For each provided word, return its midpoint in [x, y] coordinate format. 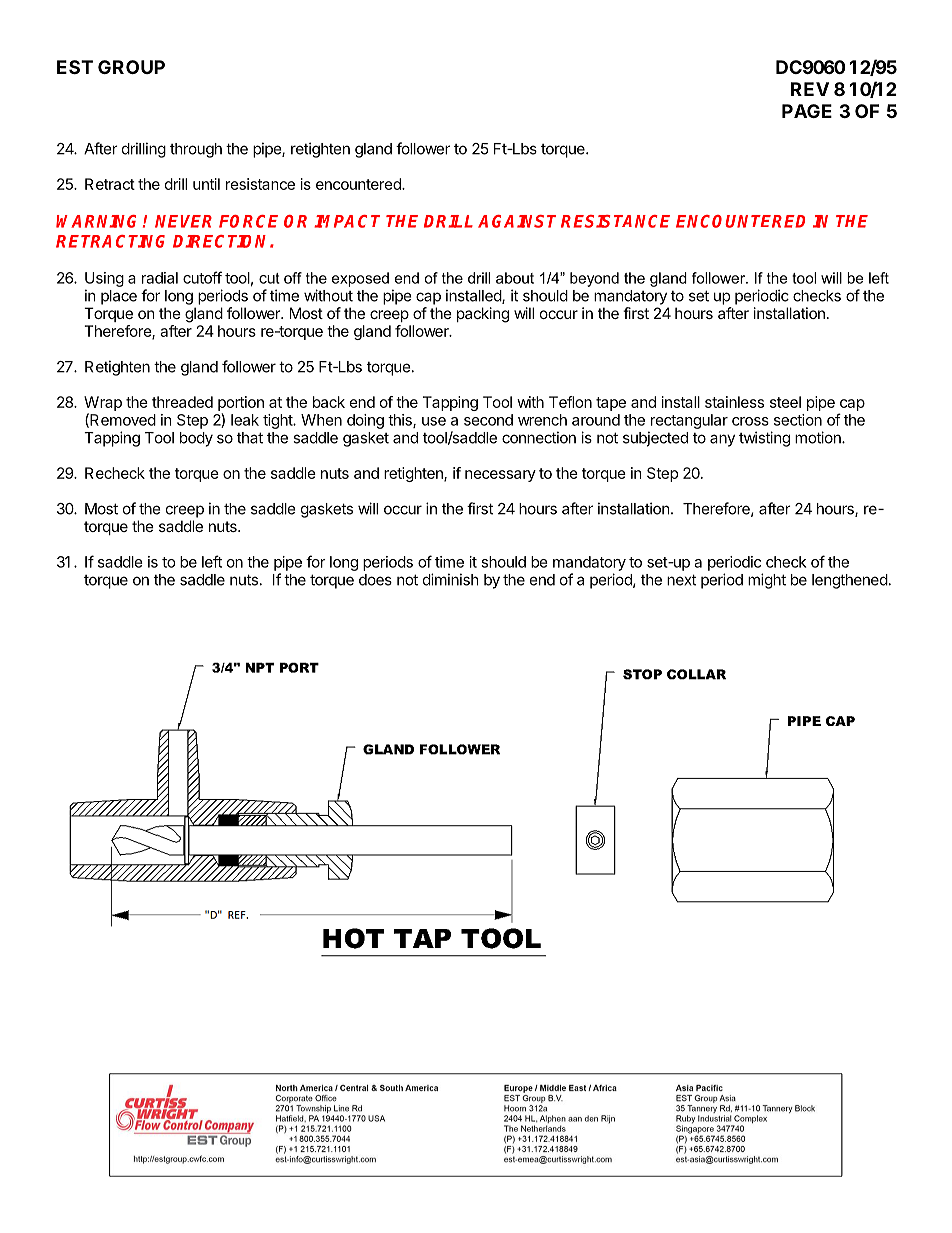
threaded [182, 402]
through [196, 150]
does [375, 580]
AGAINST [517, 221]
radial [160, 278]
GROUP [131, 67]
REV [810, 89]
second [488, 420]
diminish [451, 579]
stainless [734, 402]
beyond [594, 279]
